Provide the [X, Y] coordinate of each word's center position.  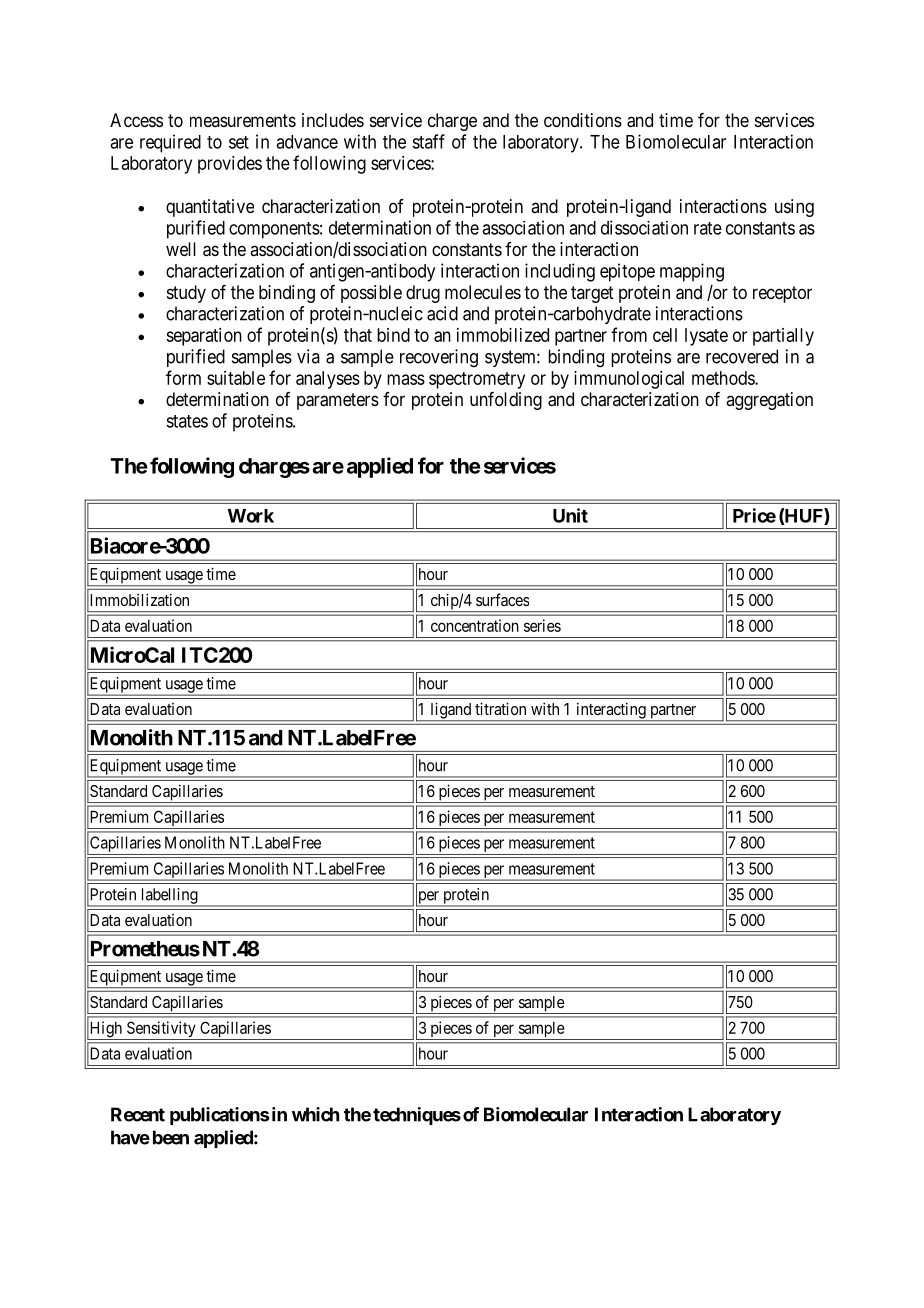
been [171, 1137]
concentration [475, 625]
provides [230, 165]
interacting [611, 712]
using [794, 208]
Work [251, 516]
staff [428, 141]
